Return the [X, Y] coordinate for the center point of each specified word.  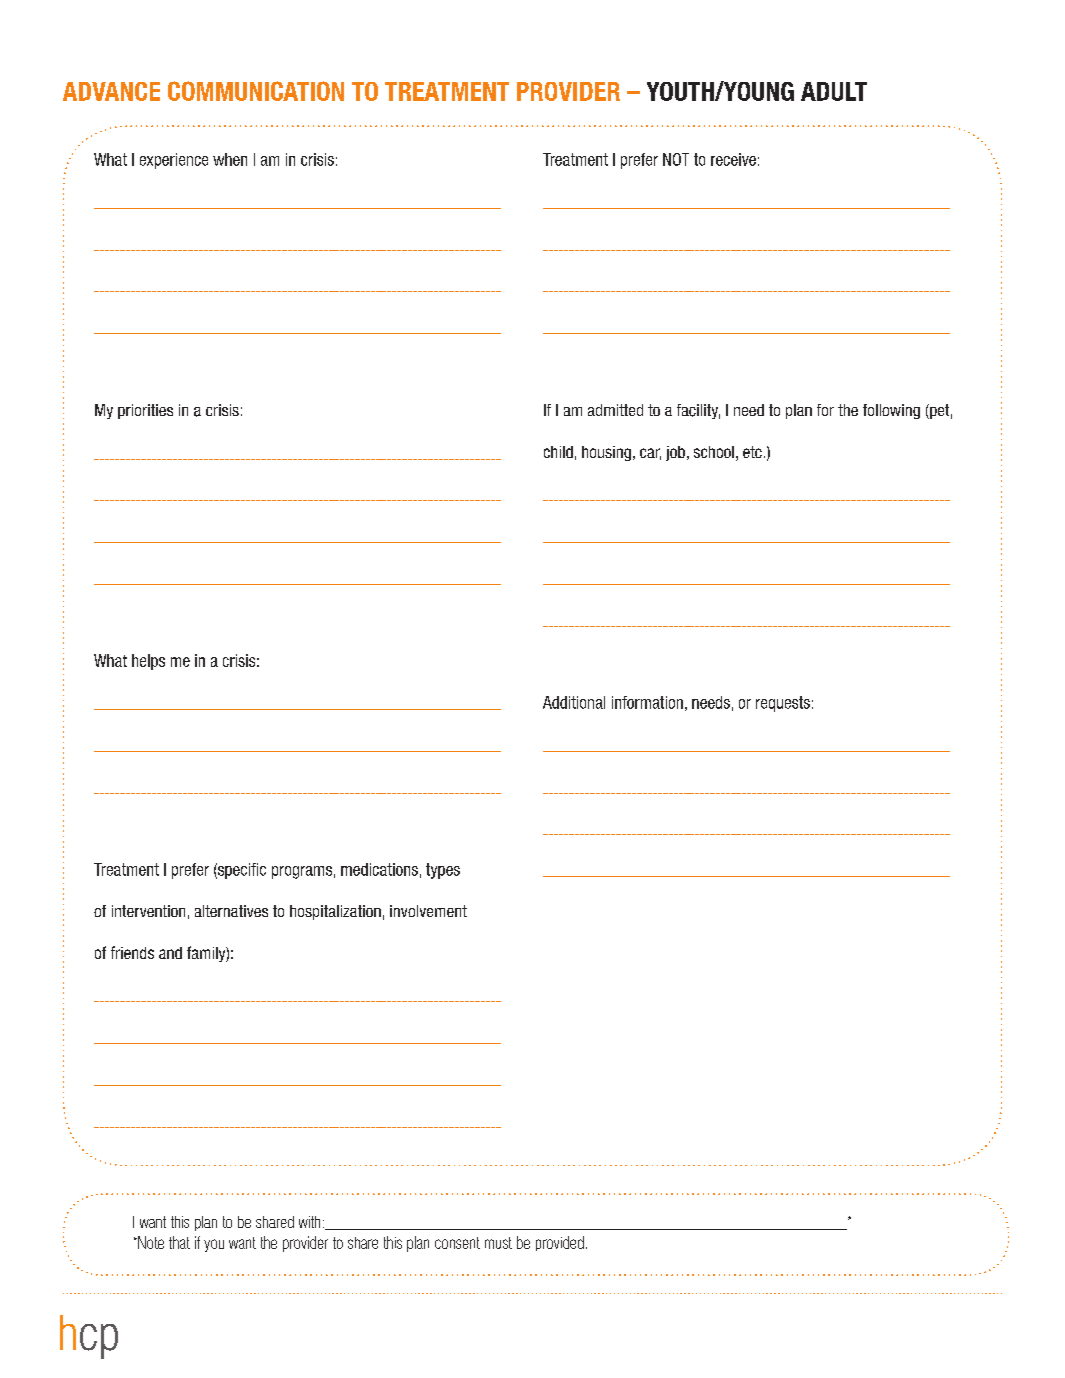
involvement [428, 911]
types [443, 871]
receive [733, 159]
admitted [615, 410]
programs [302, 872]
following [891, 411]
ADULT [834, 91]
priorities [145, 411]
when [230, 159]
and [170, 953]
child [558, 452]
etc [752, 452]
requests [783, 704]
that [179, 1242]
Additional [574, 702]
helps [148, 662]
